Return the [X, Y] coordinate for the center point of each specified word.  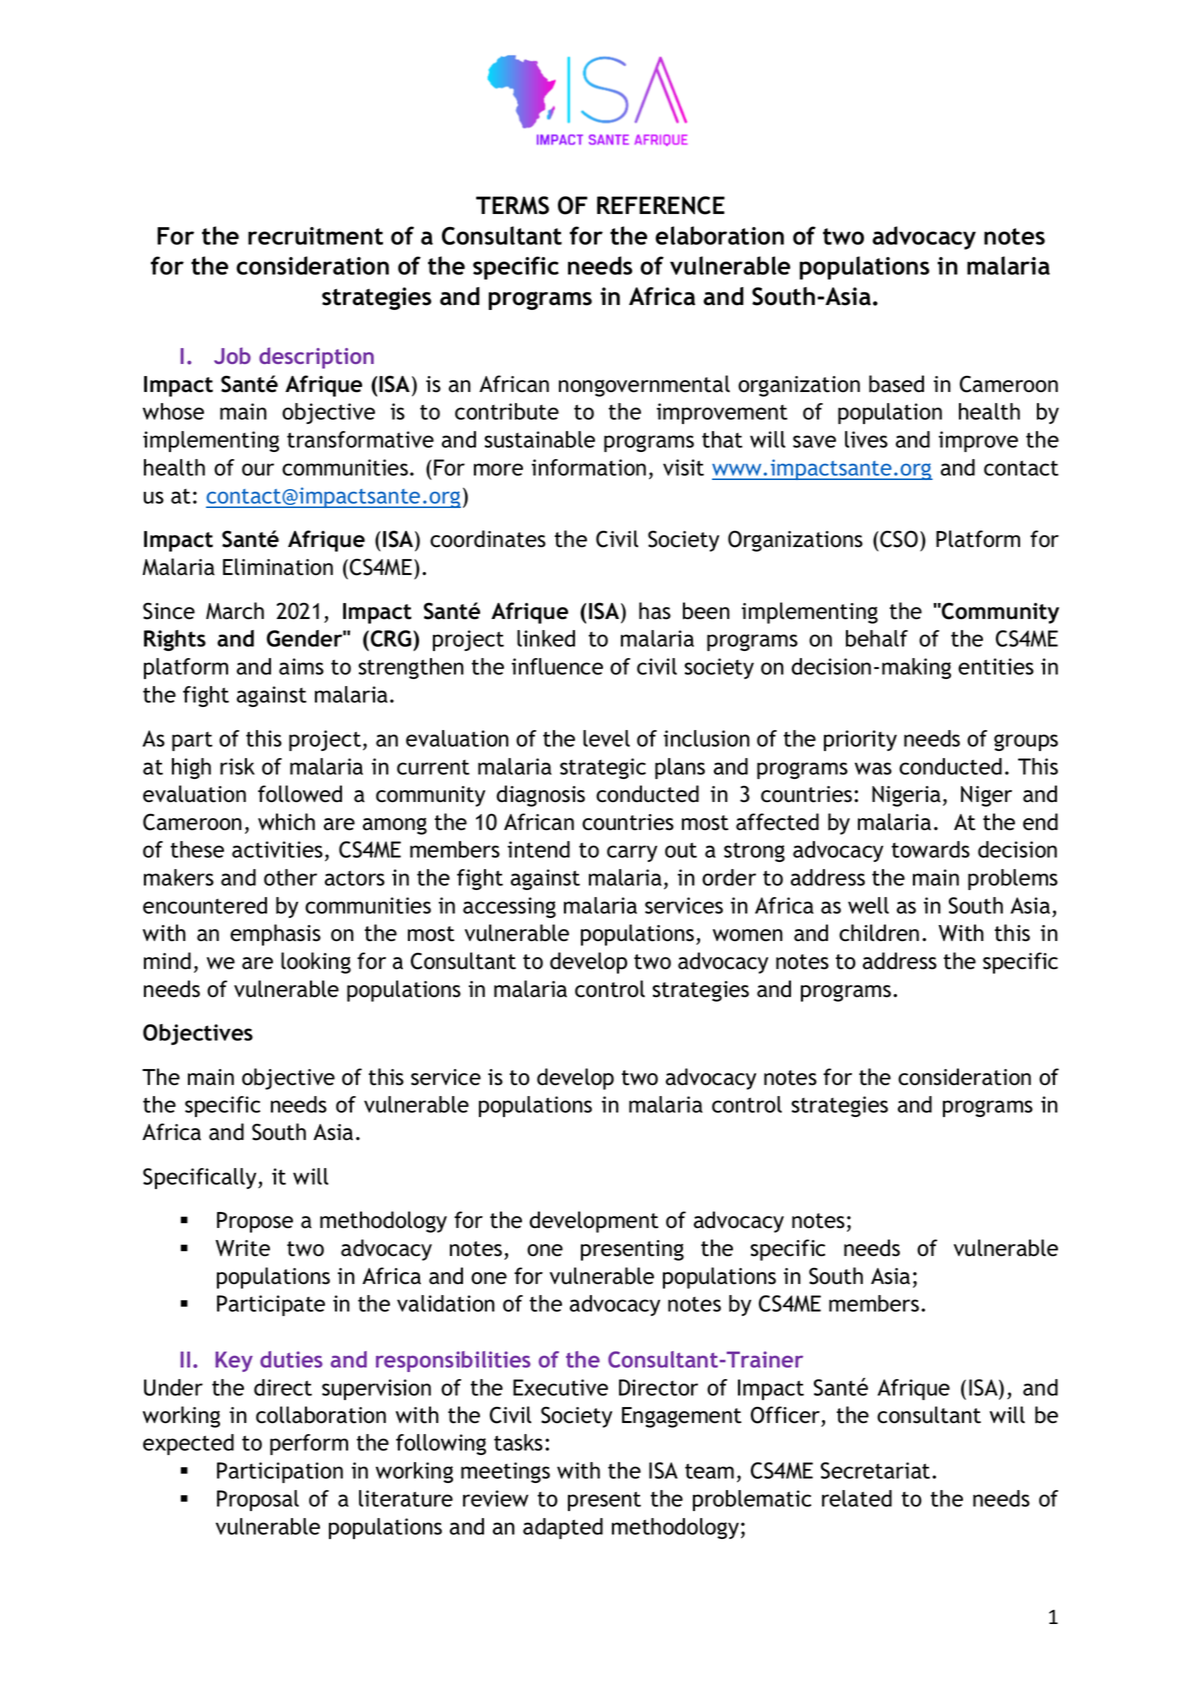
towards [930, 849]
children [879, 933]
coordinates [488, 539]
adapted [563, 1528]
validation [446, 1303]
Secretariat [877, 1470]
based [896, 384]
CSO [898, 539]
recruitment [315, 236]
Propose [255, 1222]
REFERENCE [661, 205]
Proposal [258, 1500]
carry [632, 853]
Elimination [278, 567]
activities [277, 849]
